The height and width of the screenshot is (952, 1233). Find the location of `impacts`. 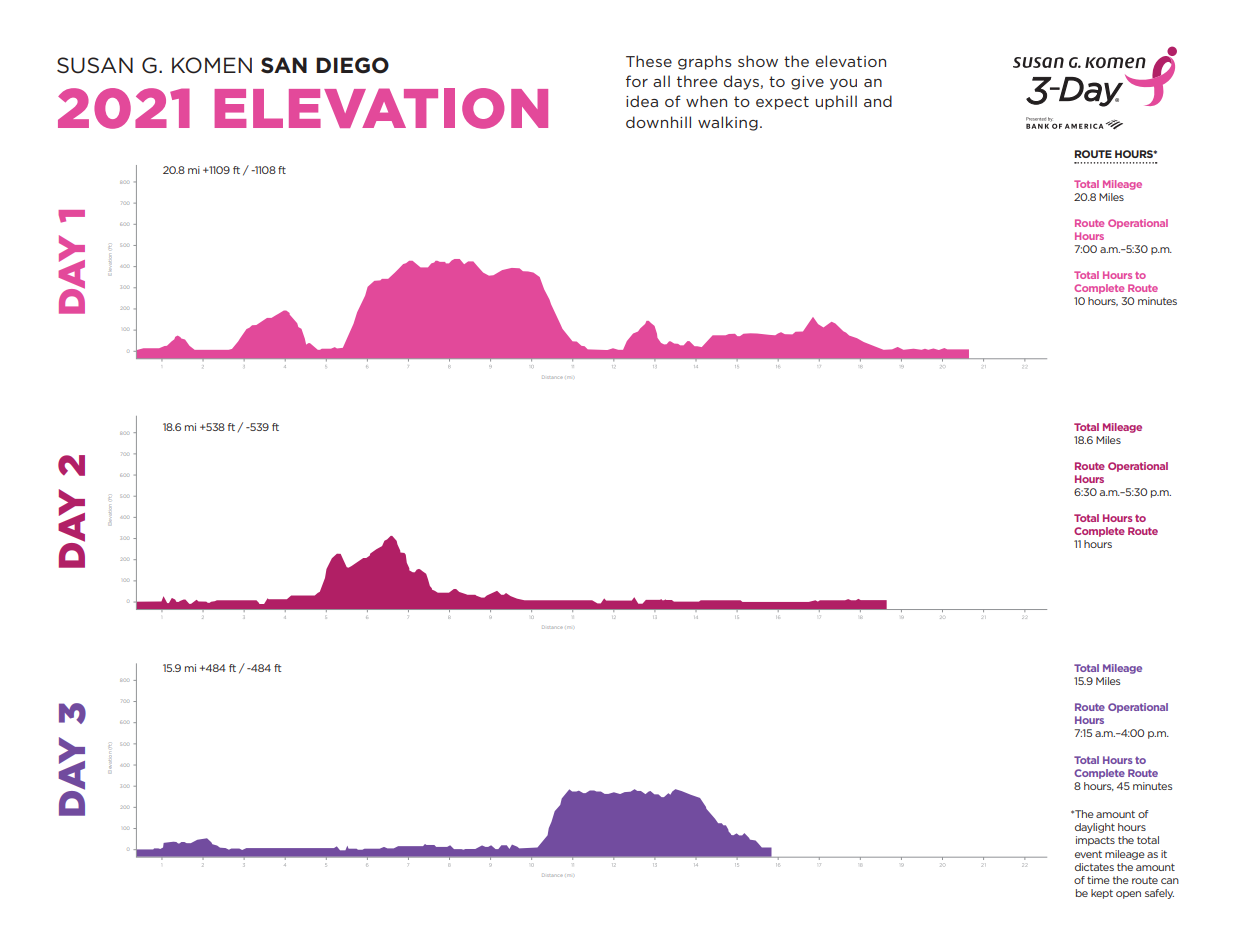

impacts is located at coordinates (1095, 841).
